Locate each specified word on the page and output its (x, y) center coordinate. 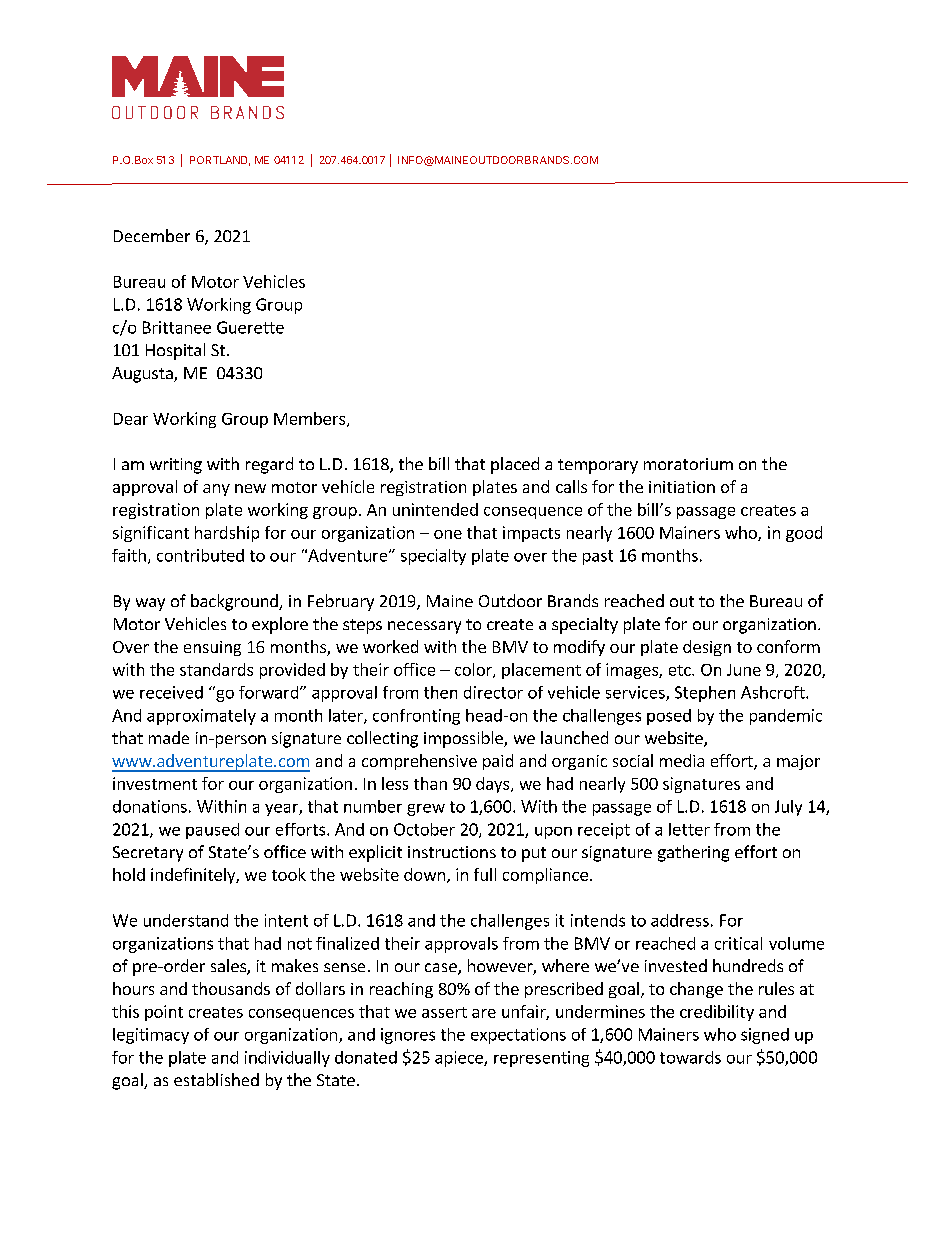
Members (311, 419)
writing (176, 466)
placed (515, 465)
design (707, 648)
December (152, 235)
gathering (693, 853)
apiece (460, 1059)
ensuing (212, 648)
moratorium (688, 464)
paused (212, 831)
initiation (682, 487)
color (474, 670)
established (216, 1079)
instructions (452, 852)
